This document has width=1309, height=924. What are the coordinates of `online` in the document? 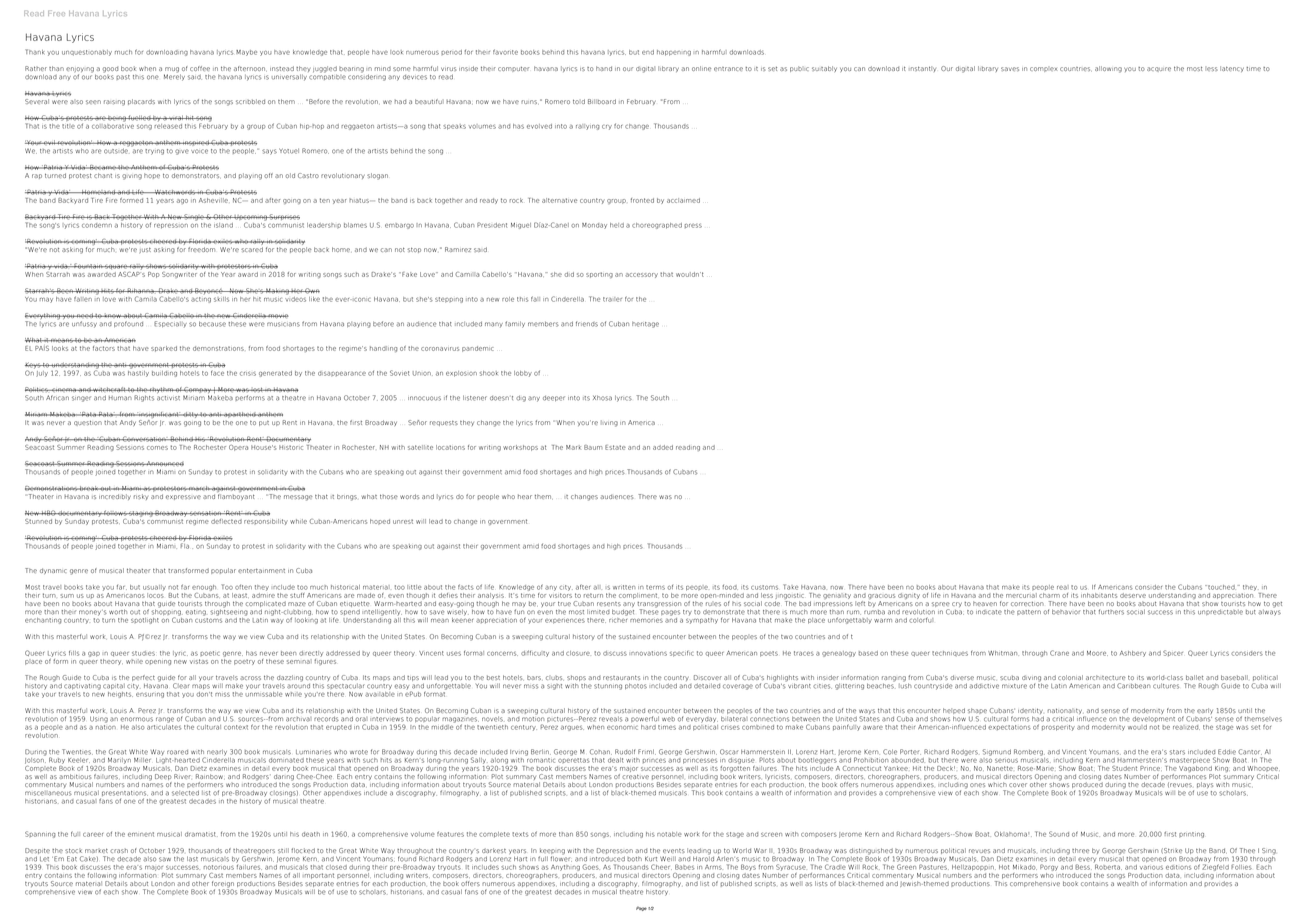 It's located at (701, 68).
